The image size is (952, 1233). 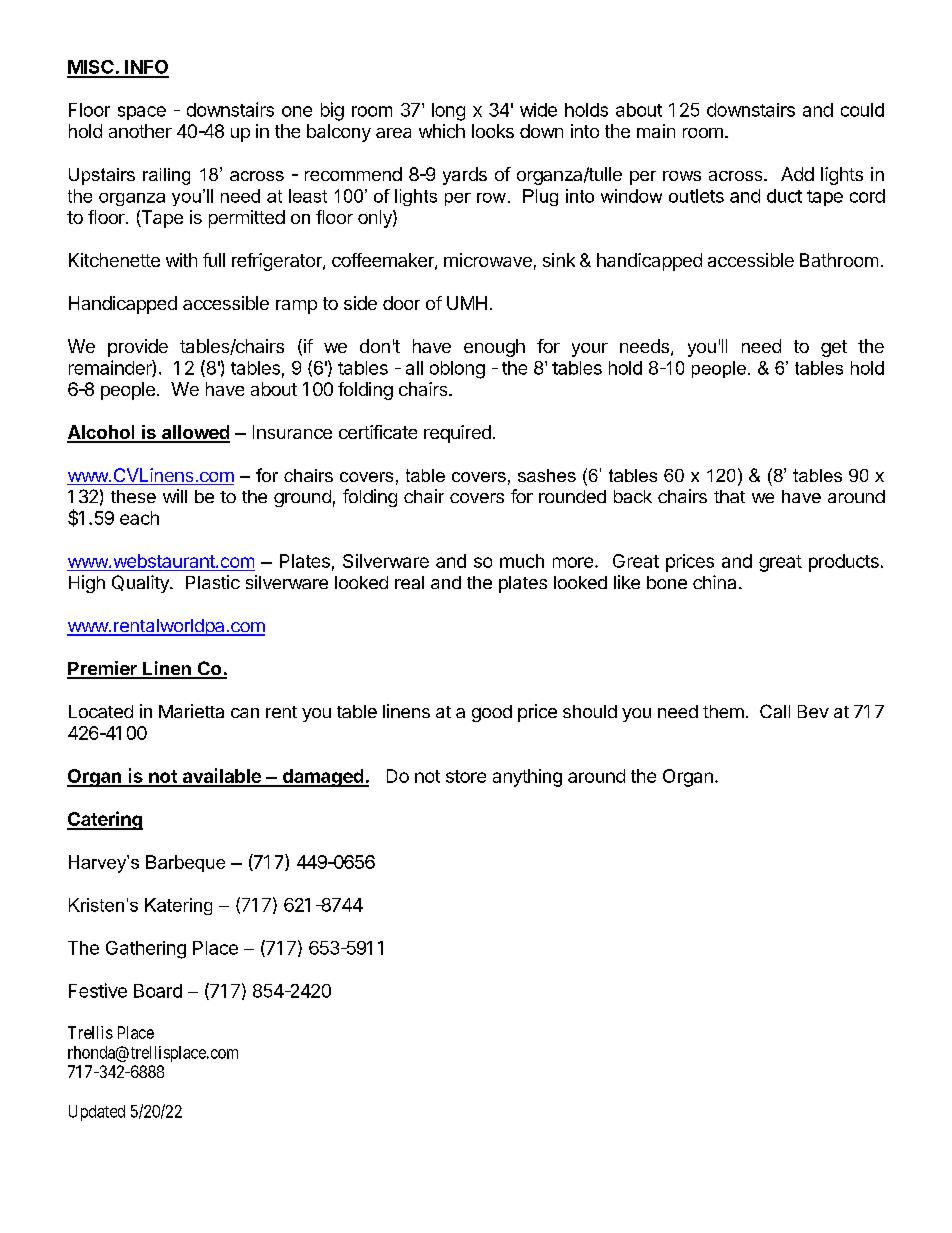 I want to click on Plastic, so click(x=213, y=582).
